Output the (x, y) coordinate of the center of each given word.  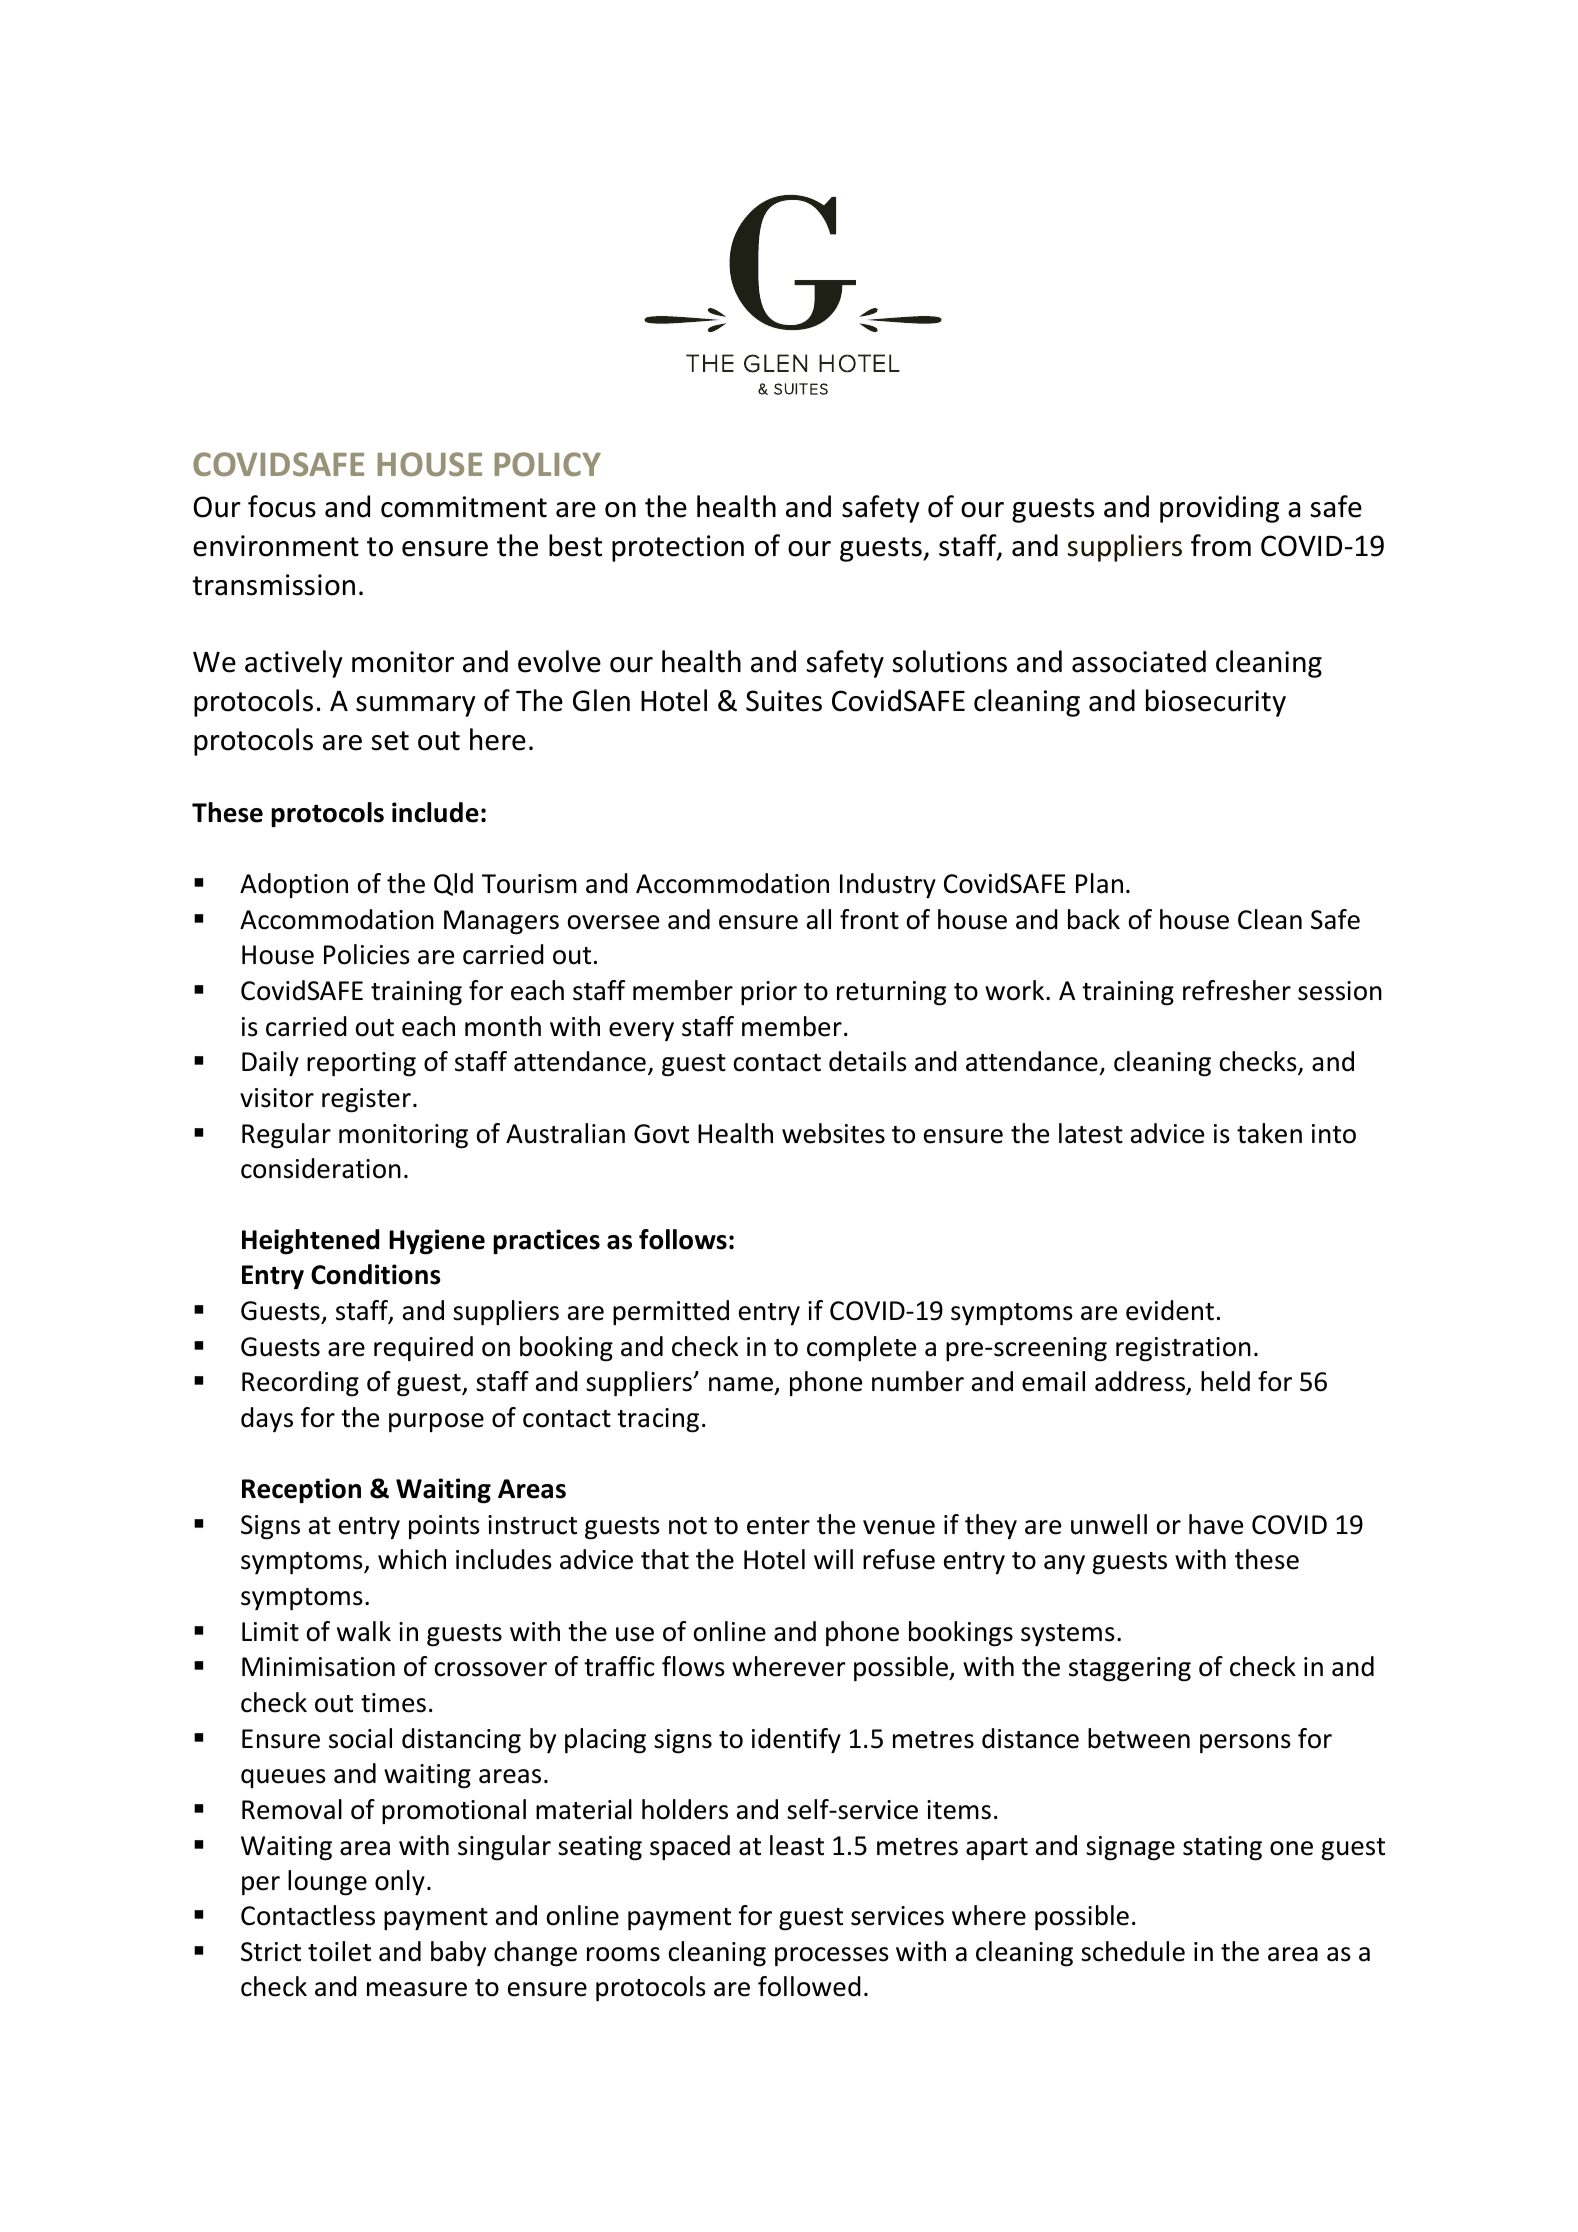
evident (1170, 1310)
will (833, 1559)
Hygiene (437, 1242)
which (412, 1559)
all (819, 919)
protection (678, 548)
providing (1219, 509)
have (1216, 1524)
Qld (453, 884)
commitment (464, 507)
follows (683, 1239)
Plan (1099, 883)
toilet (339, 1951)
